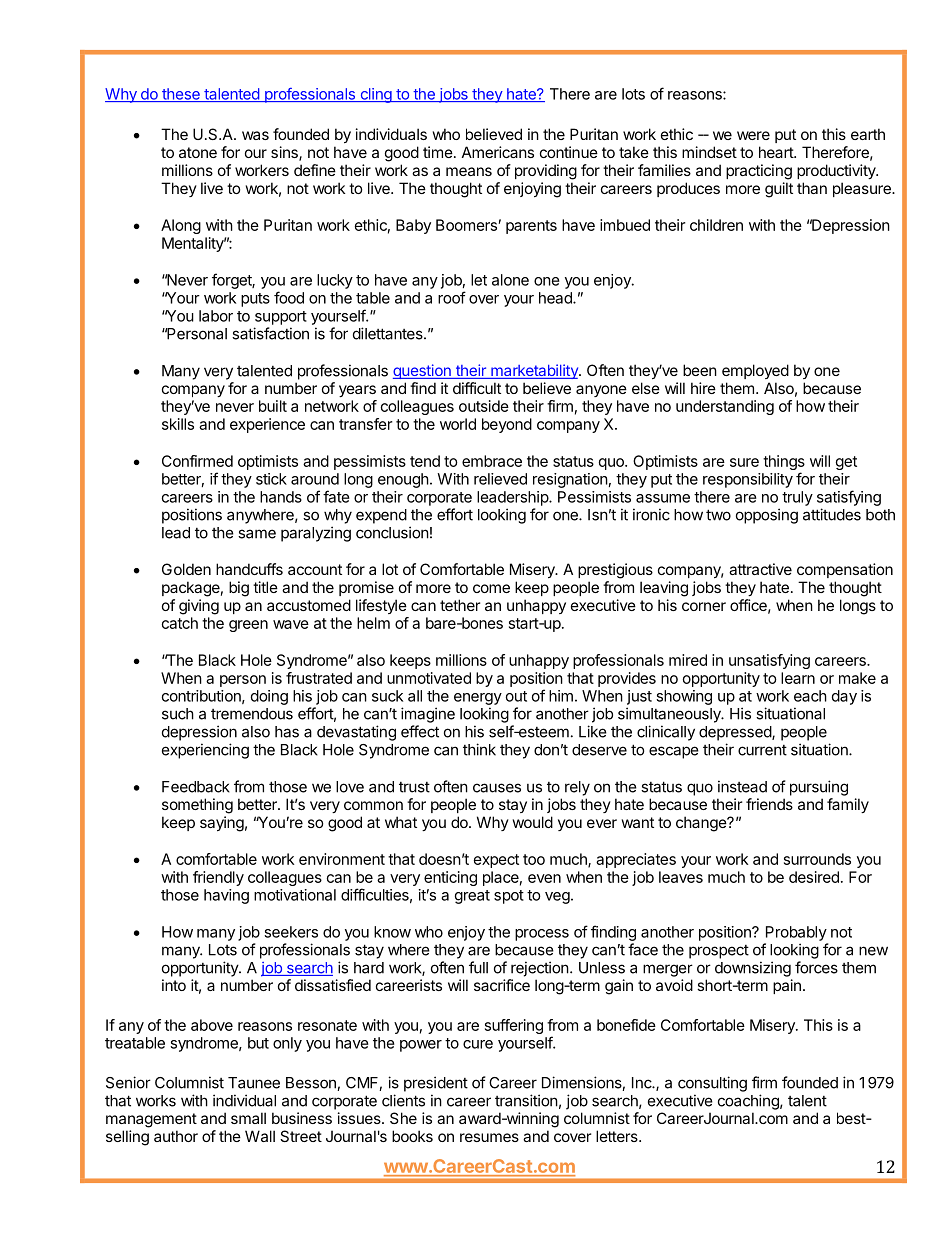 The width and height of the screenshot is (952, 1233). Describe the element at coordinates (491, 588) in the screenshot. I see `come` at that location.
